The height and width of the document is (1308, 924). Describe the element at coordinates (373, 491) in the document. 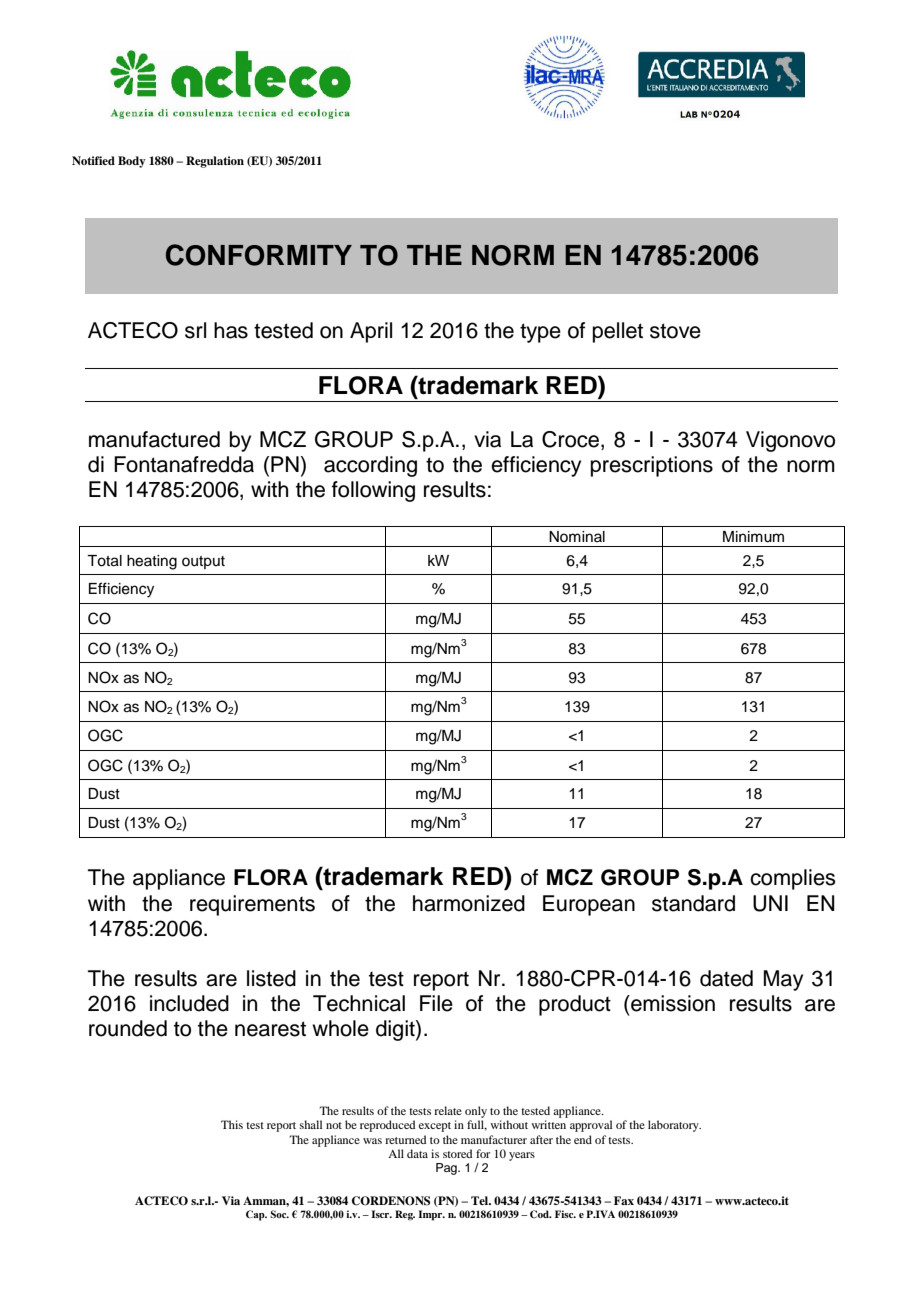

I see `following` at that location.
